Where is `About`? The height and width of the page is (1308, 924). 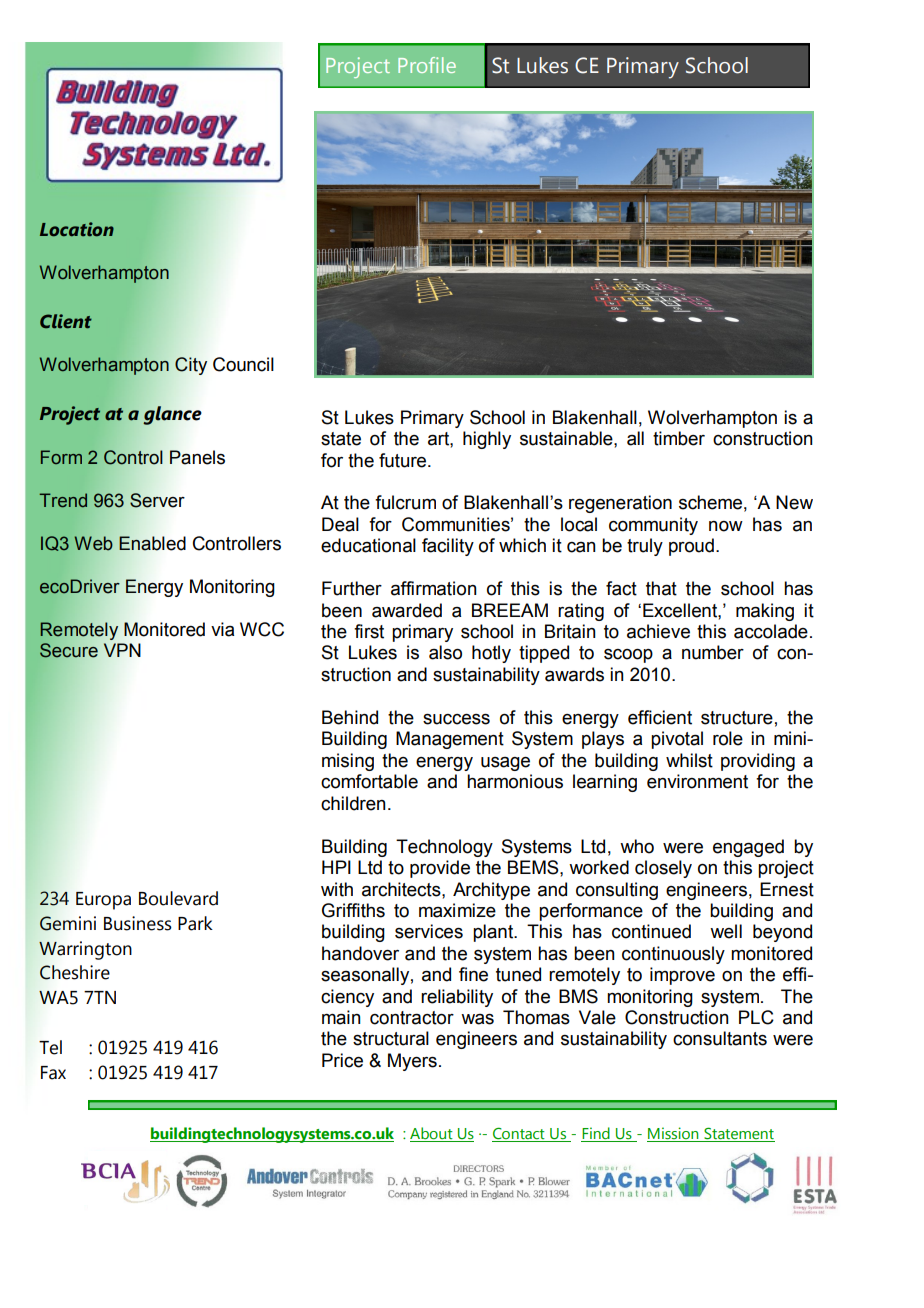
About is located at coordinates (432, 1134).
